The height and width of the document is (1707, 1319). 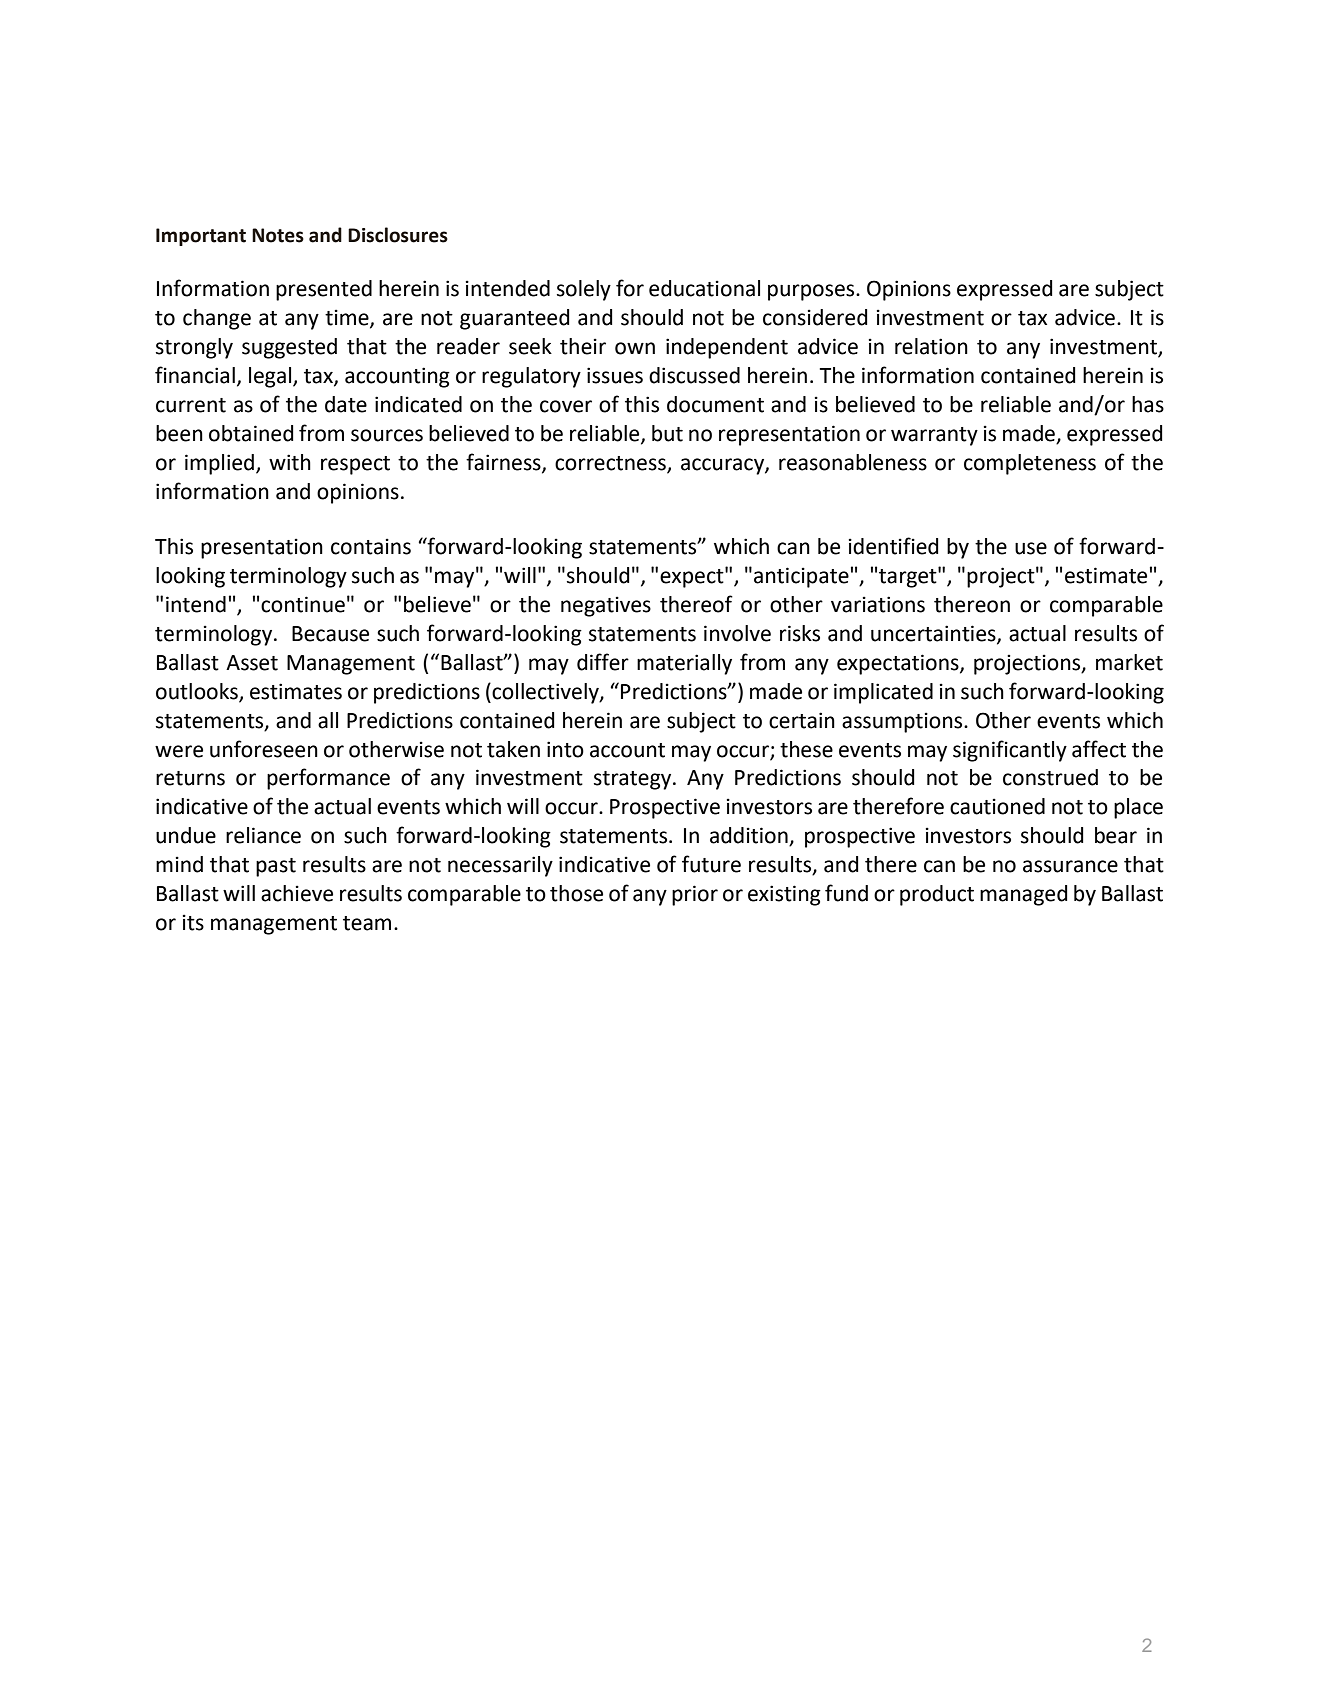 What do you see at coordinates (297, 893) in the document?
I see `achieve` at bounding box center [297, 893].
